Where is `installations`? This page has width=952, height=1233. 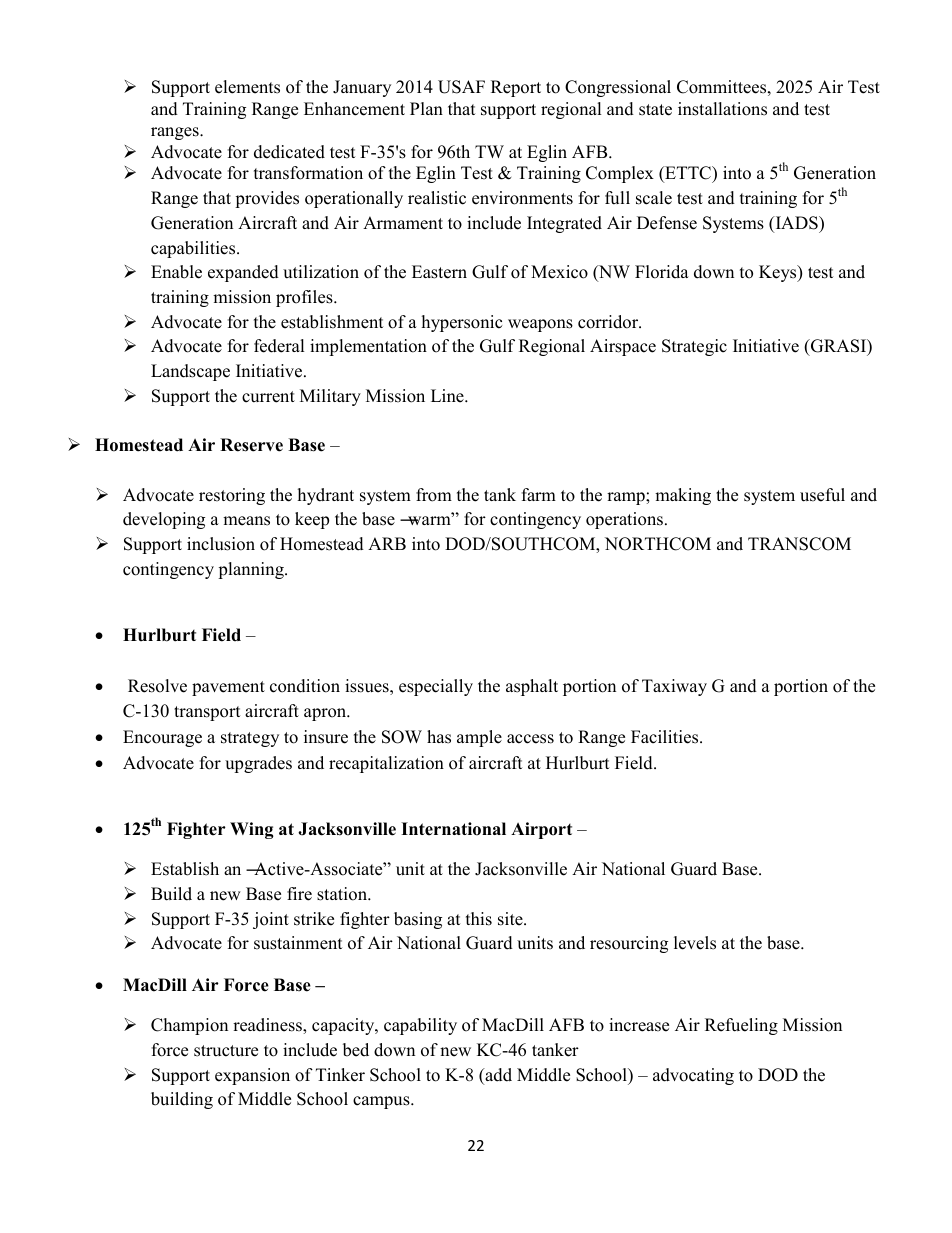 installations is located at coordinates (722, 109).
